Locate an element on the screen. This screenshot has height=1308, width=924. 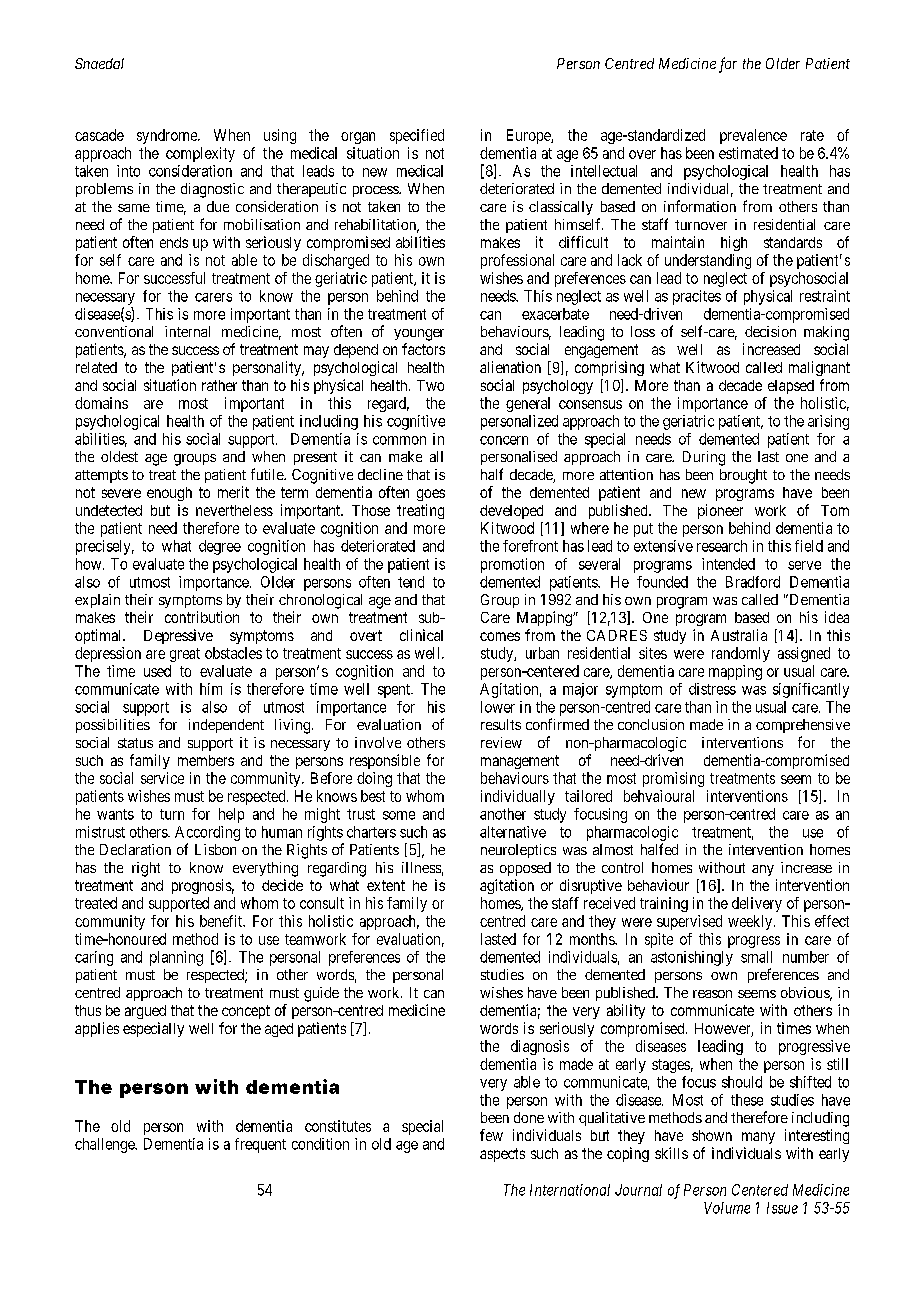
specified is located at coordinates (417, 136).
